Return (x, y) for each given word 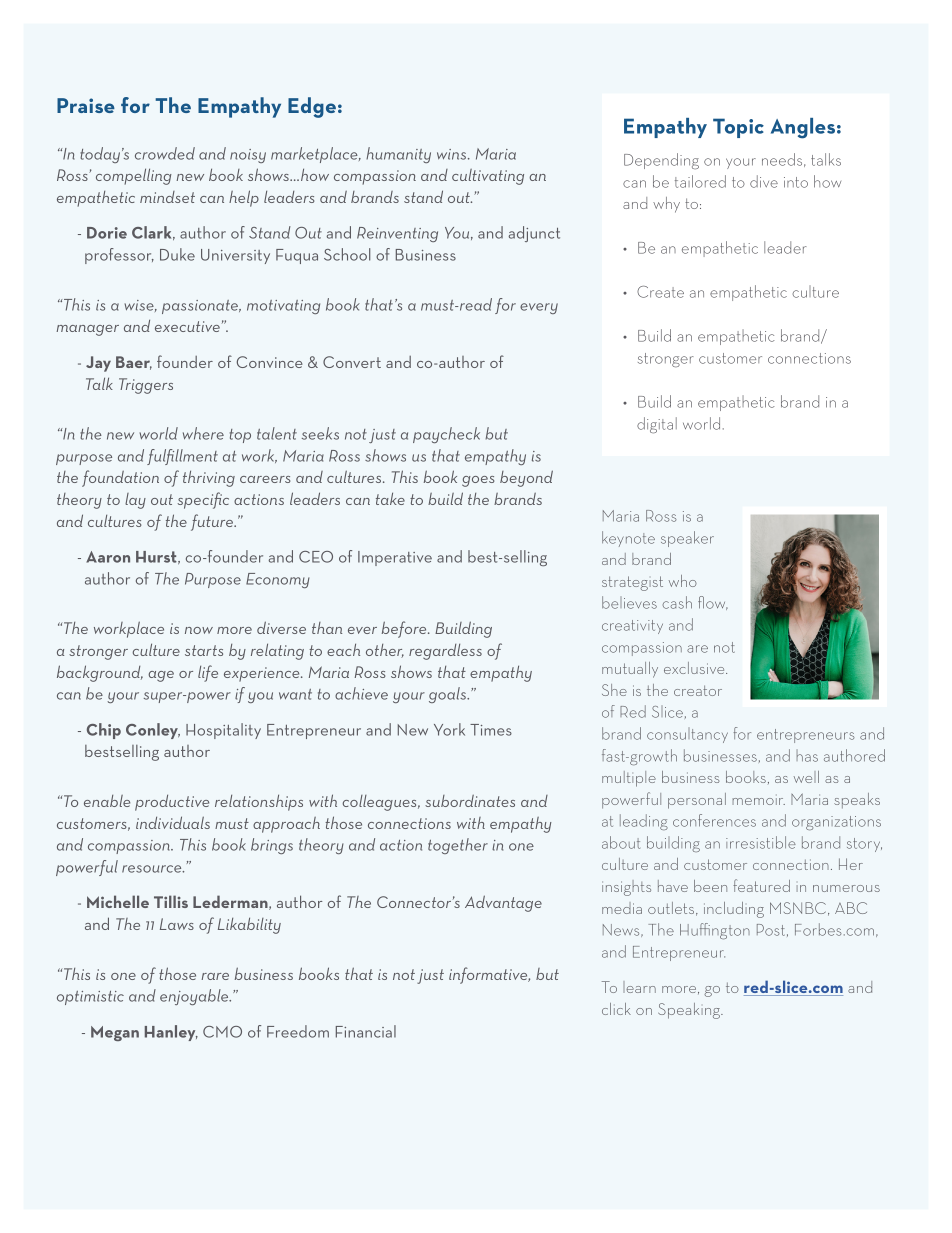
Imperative (395, 558)
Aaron (108, 557)
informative (489, 975)
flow (713, 603)
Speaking (690, 1011)
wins (453, 154)
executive (187, 326)
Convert (352, 362)
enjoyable (195, 997)
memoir (759, 801)
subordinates (470, 801)
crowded (165, 153)
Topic (738, 128)
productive (172, 803)
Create (660, 292)
